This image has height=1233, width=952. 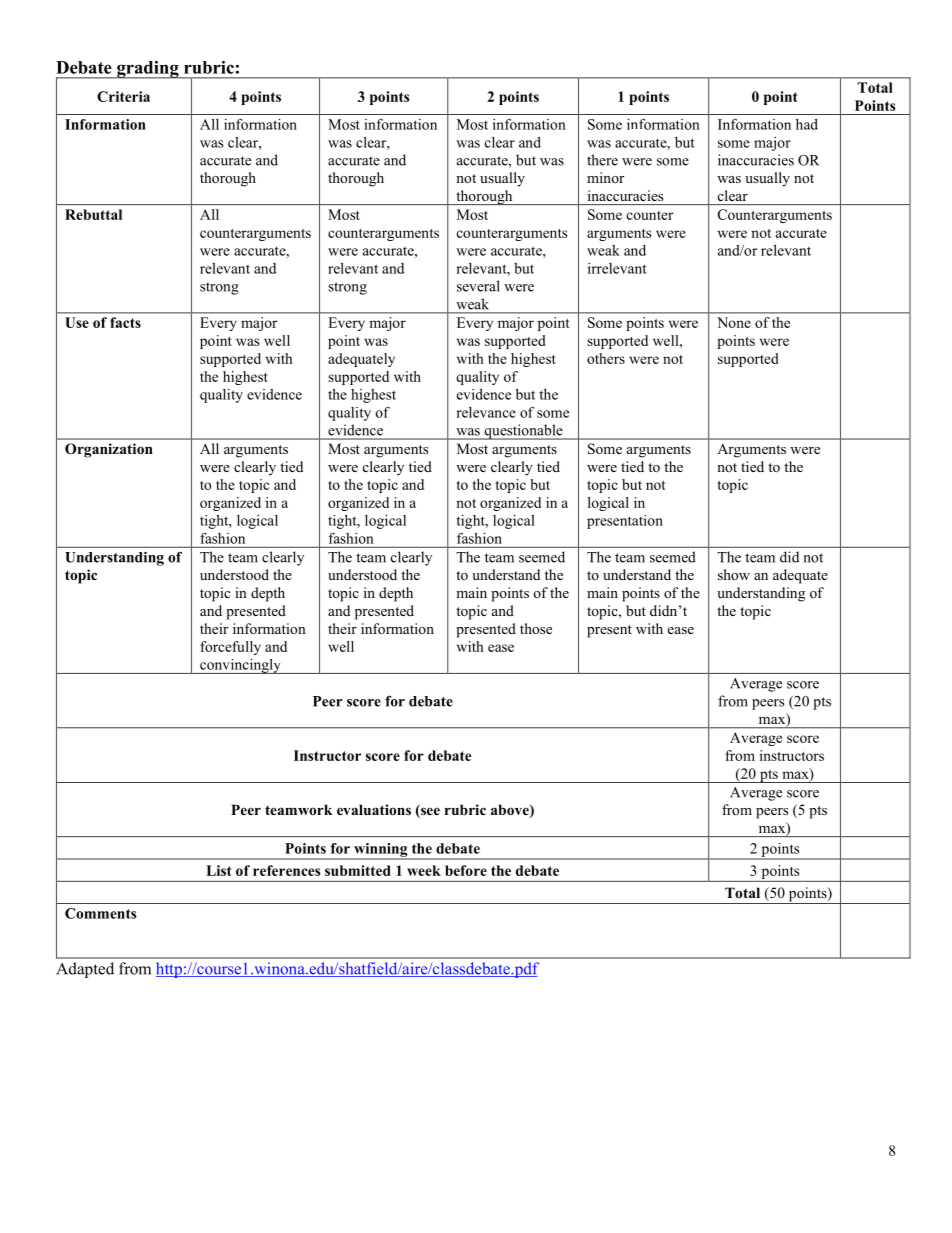 I want to click on forcefully, so click(x=230, y=648).
